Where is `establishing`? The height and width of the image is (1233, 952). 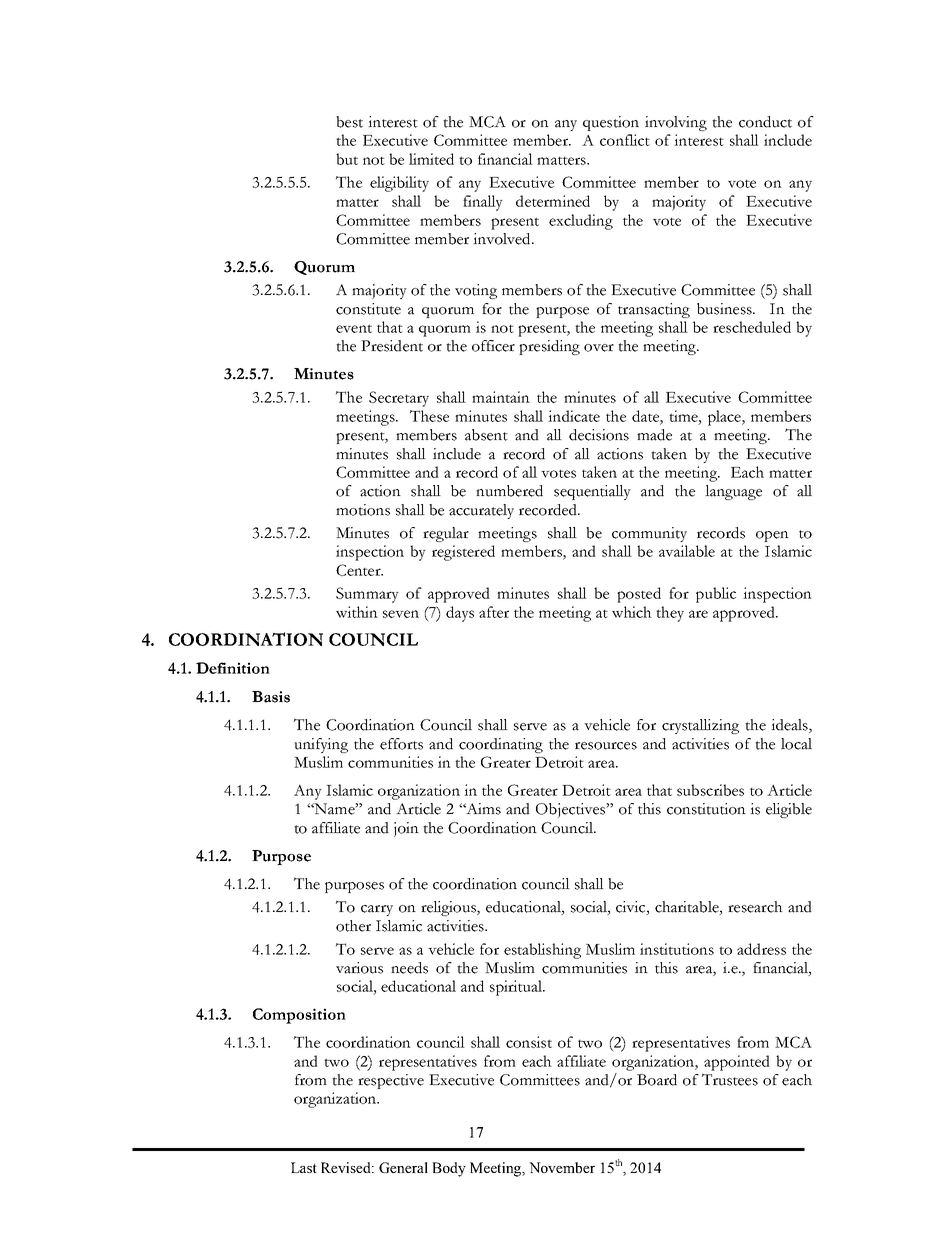
establishing is located at coordinates (542, 951).
